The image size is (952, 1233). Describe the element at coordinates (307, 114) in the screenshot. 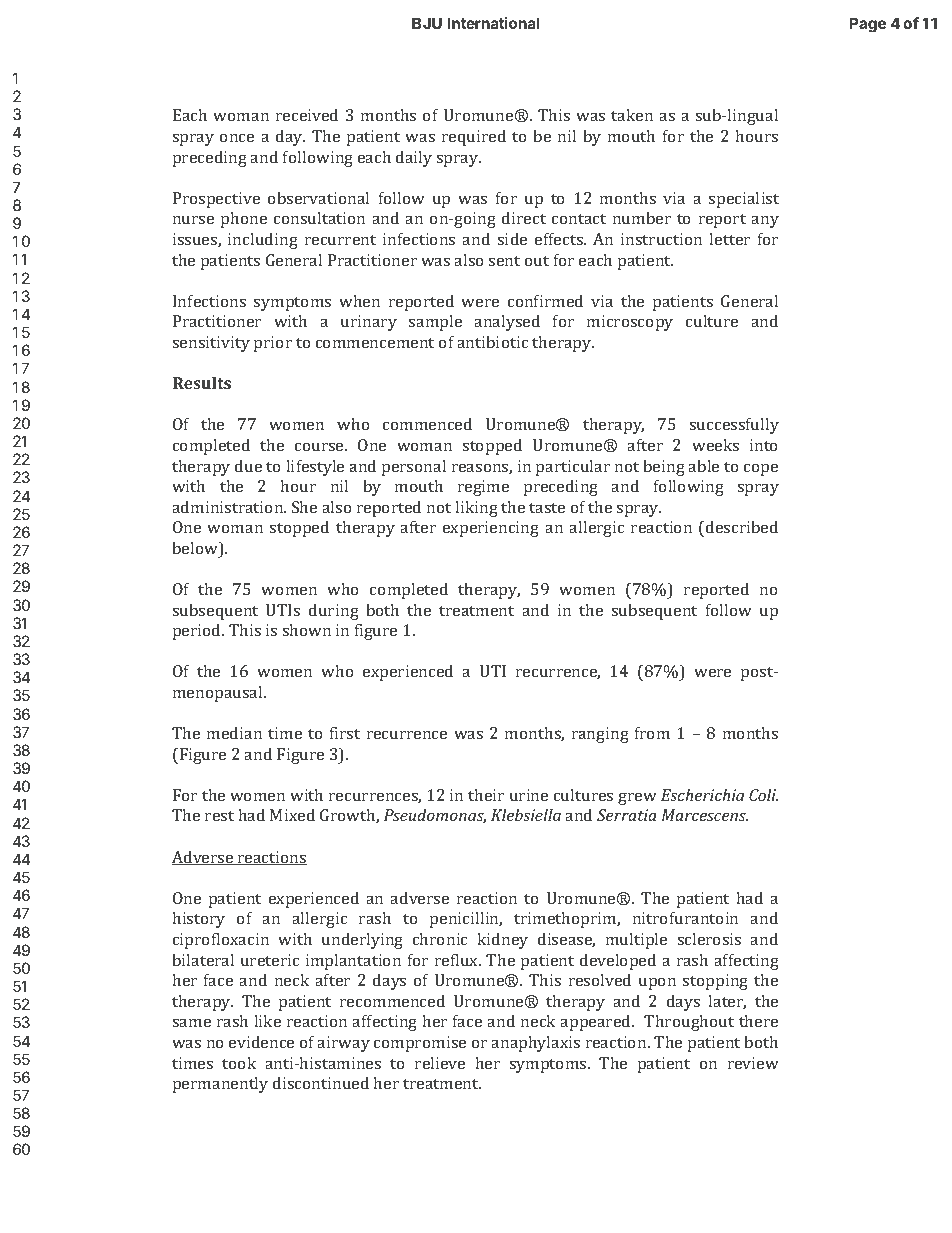

I see `received` at that location.
